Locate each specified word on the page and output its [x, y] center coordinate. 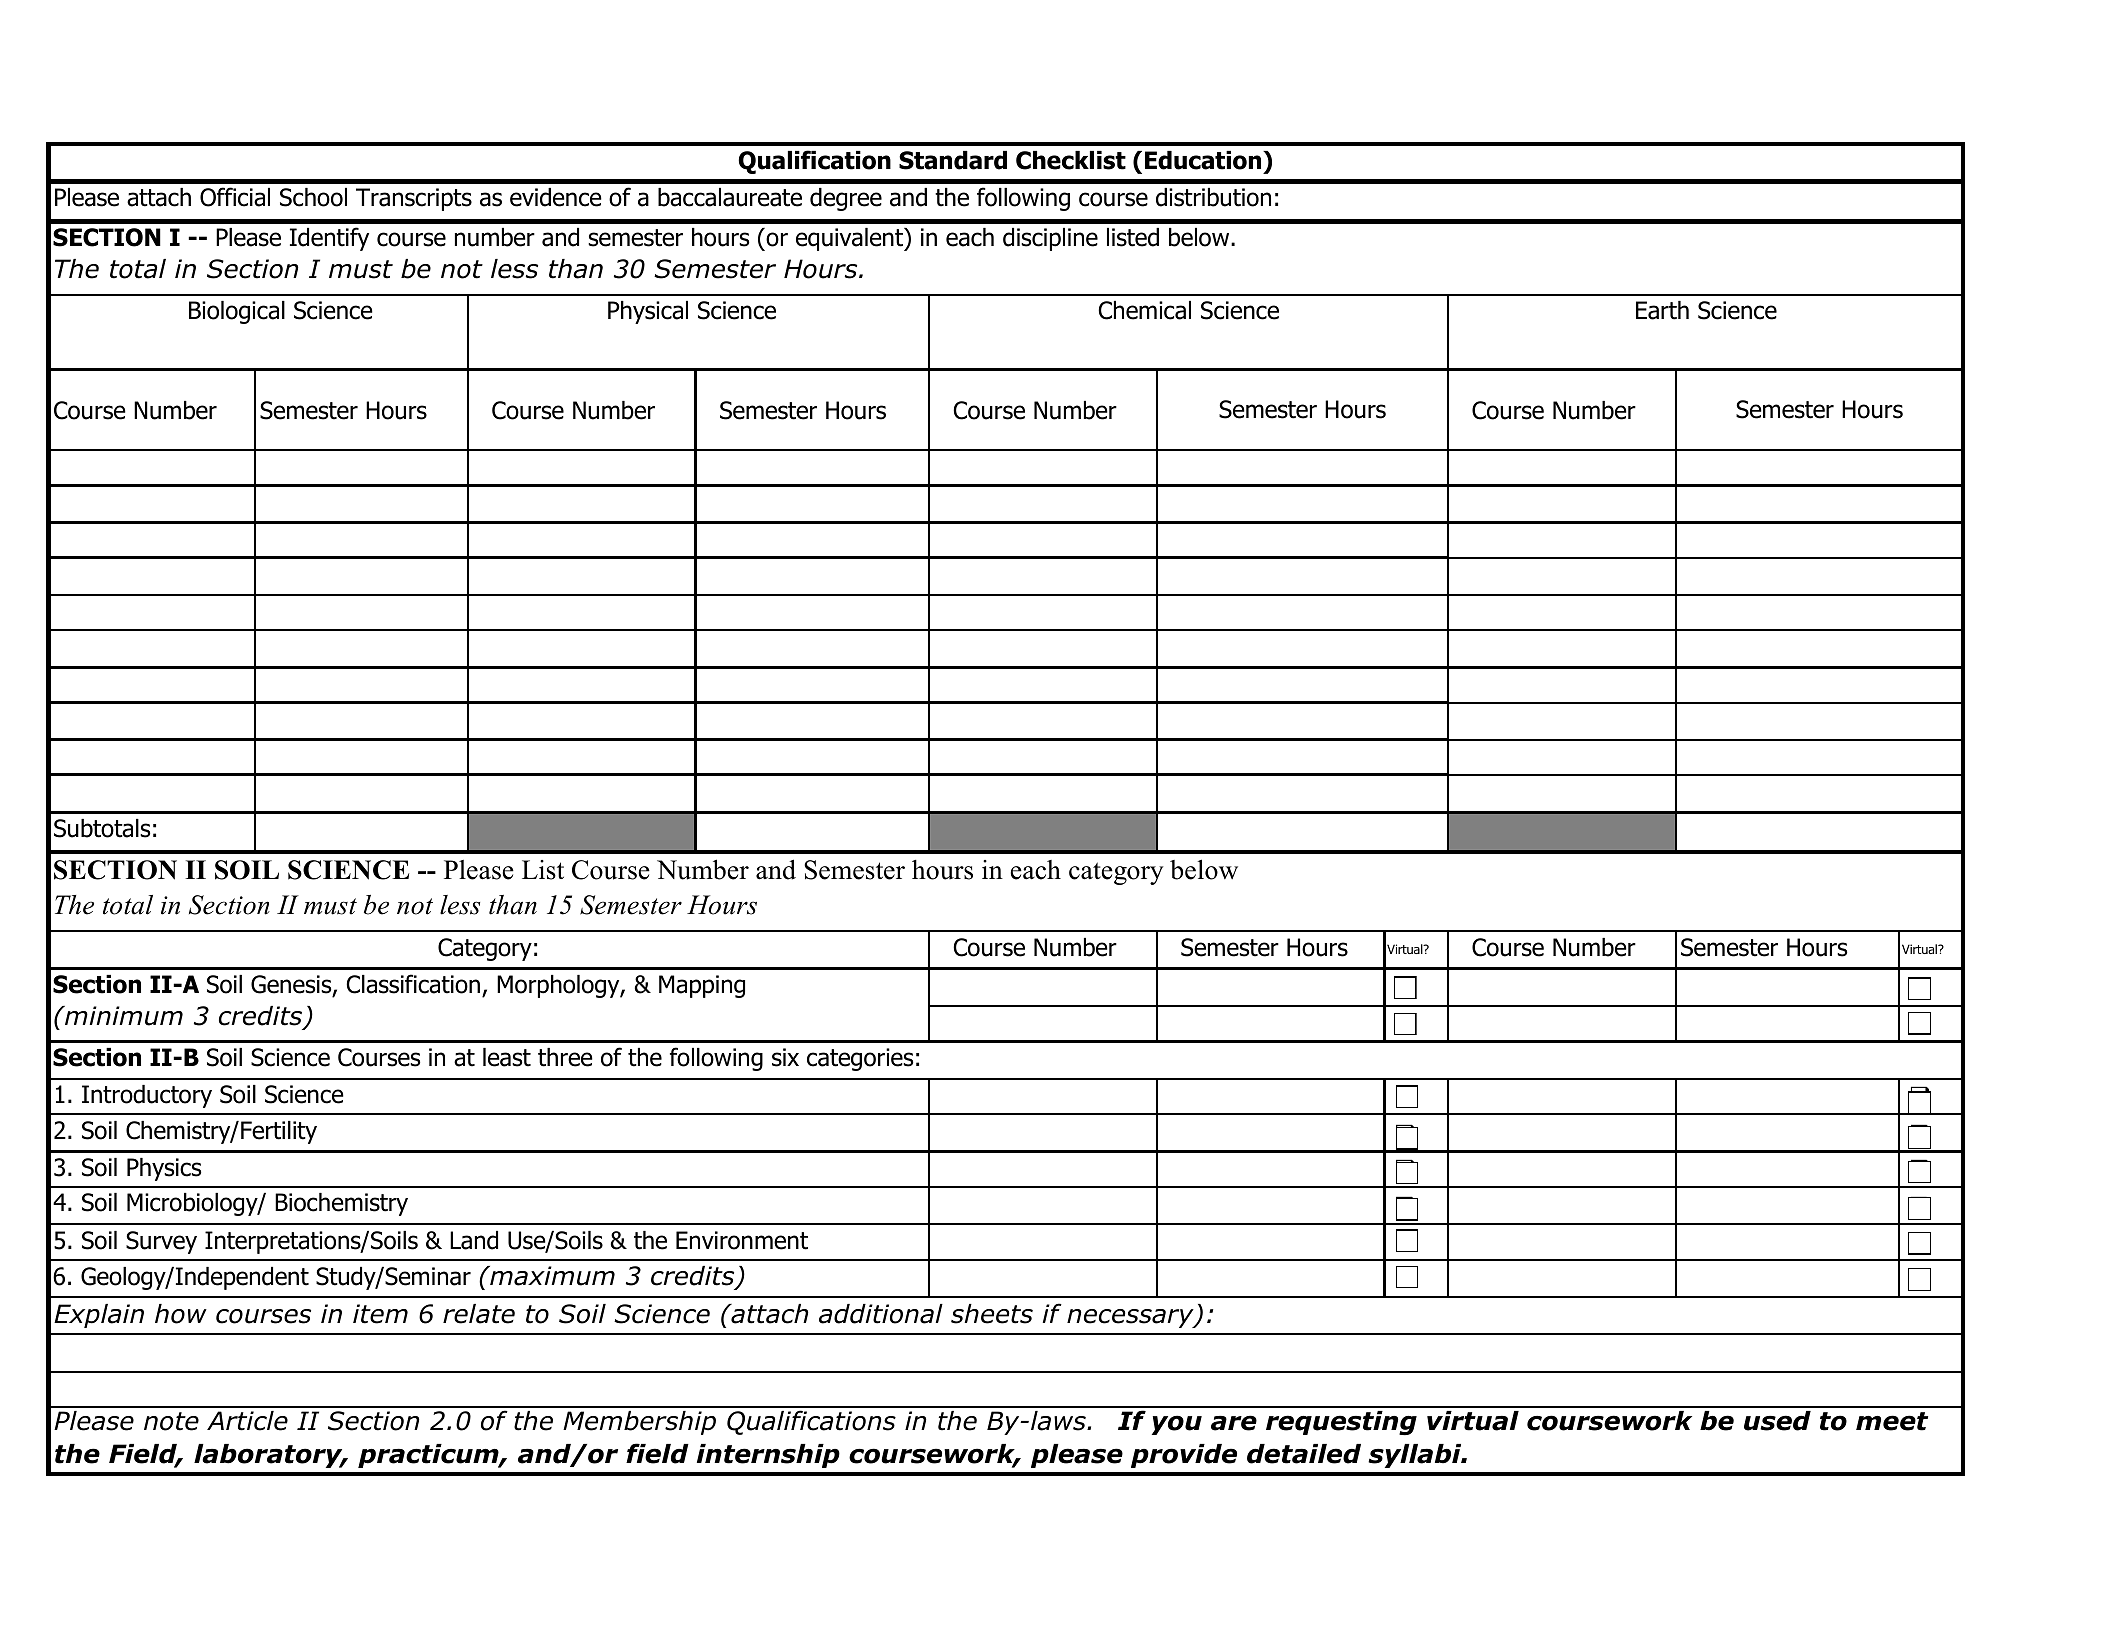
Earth [1662, 310]
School [313, 197]
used [1777, 1421]
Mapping [702, 986]
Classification [413, 984]
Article [247, 1421]
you [1177, 1425]
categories [860, 1059]
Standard [953, 160]
